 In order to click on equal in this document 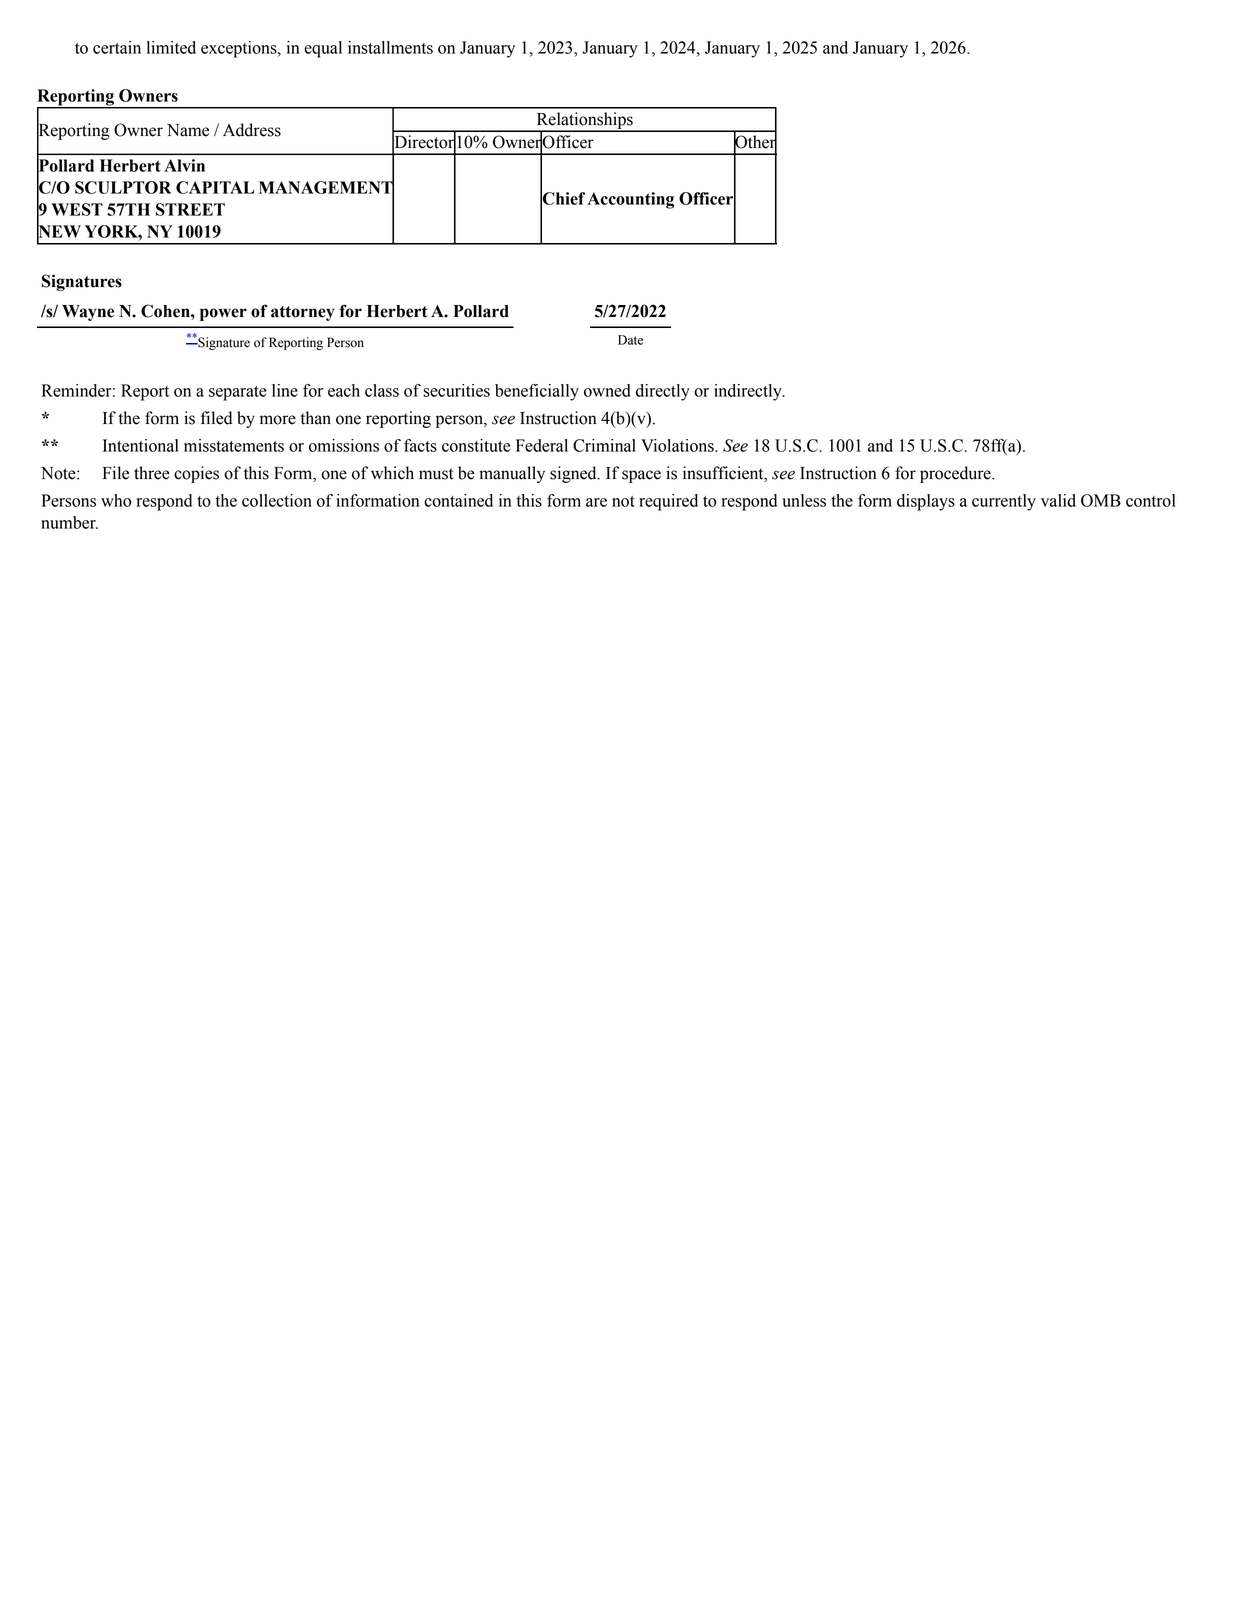, I will do `click(323, 49)`.
